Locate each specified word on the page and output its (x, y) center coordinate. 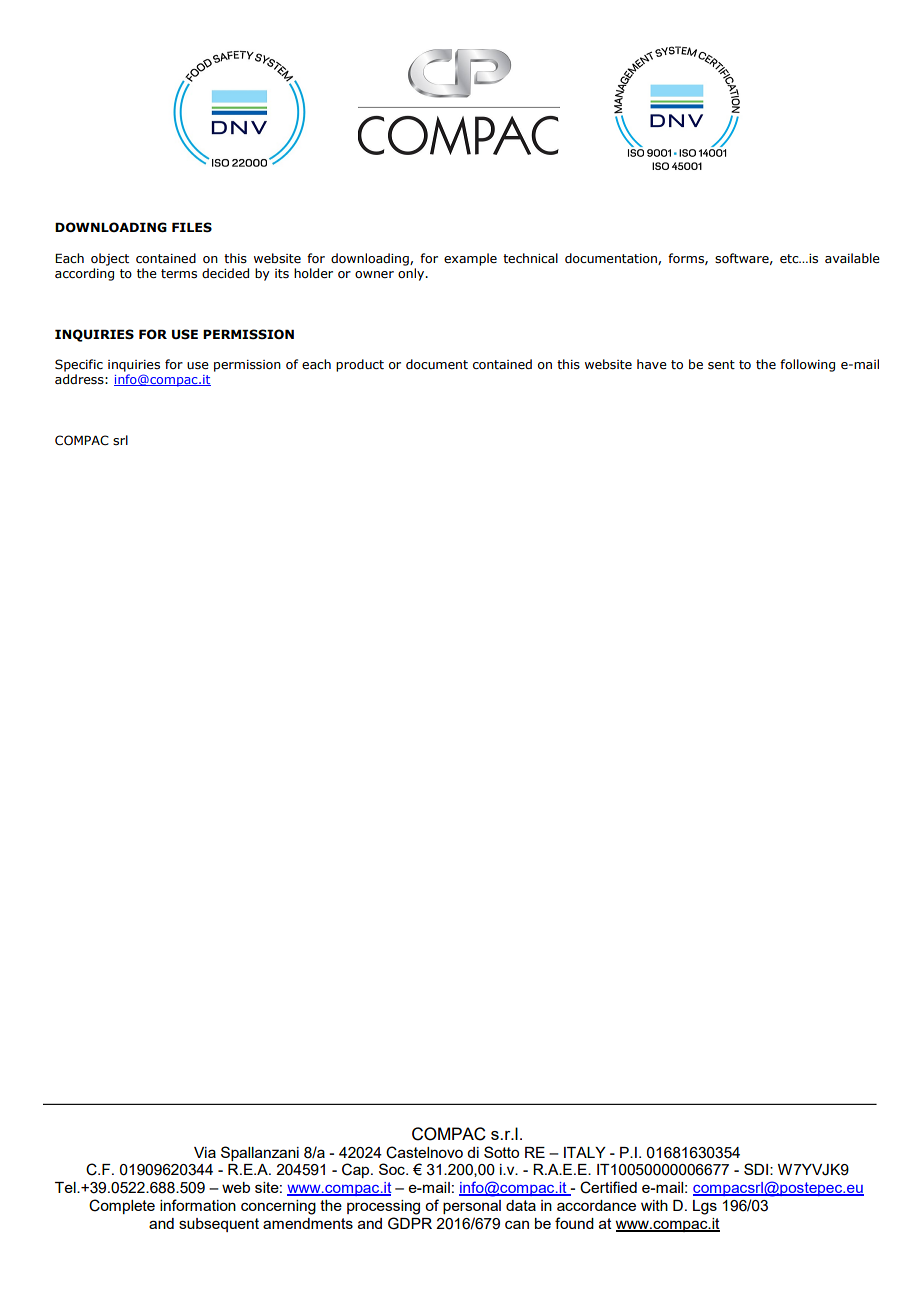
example (470, 259)
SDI (756, 1169)
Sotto (501, 1152)
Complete (122, 1206)
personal (472, 1207)
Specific (79, 365)
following (807, 365)
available (852, 258)
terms (179, 273)
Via (205, 1152)
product (360, 365)
